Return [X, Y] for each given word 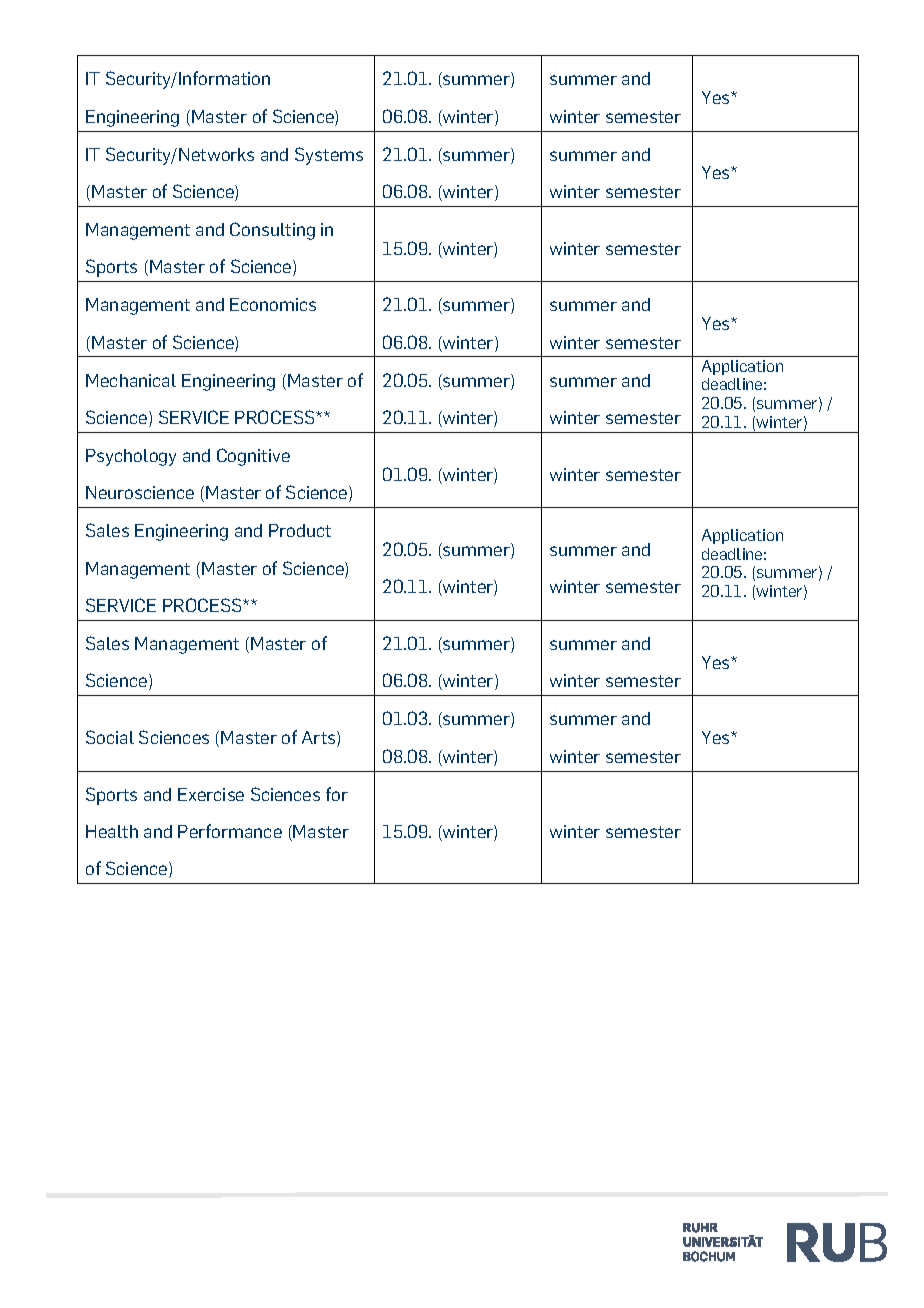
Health [112, 831]
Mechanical [131, 380]
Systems [329, 156]
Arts [320, 739]
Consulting [272, 231]
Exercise [211, 794]
